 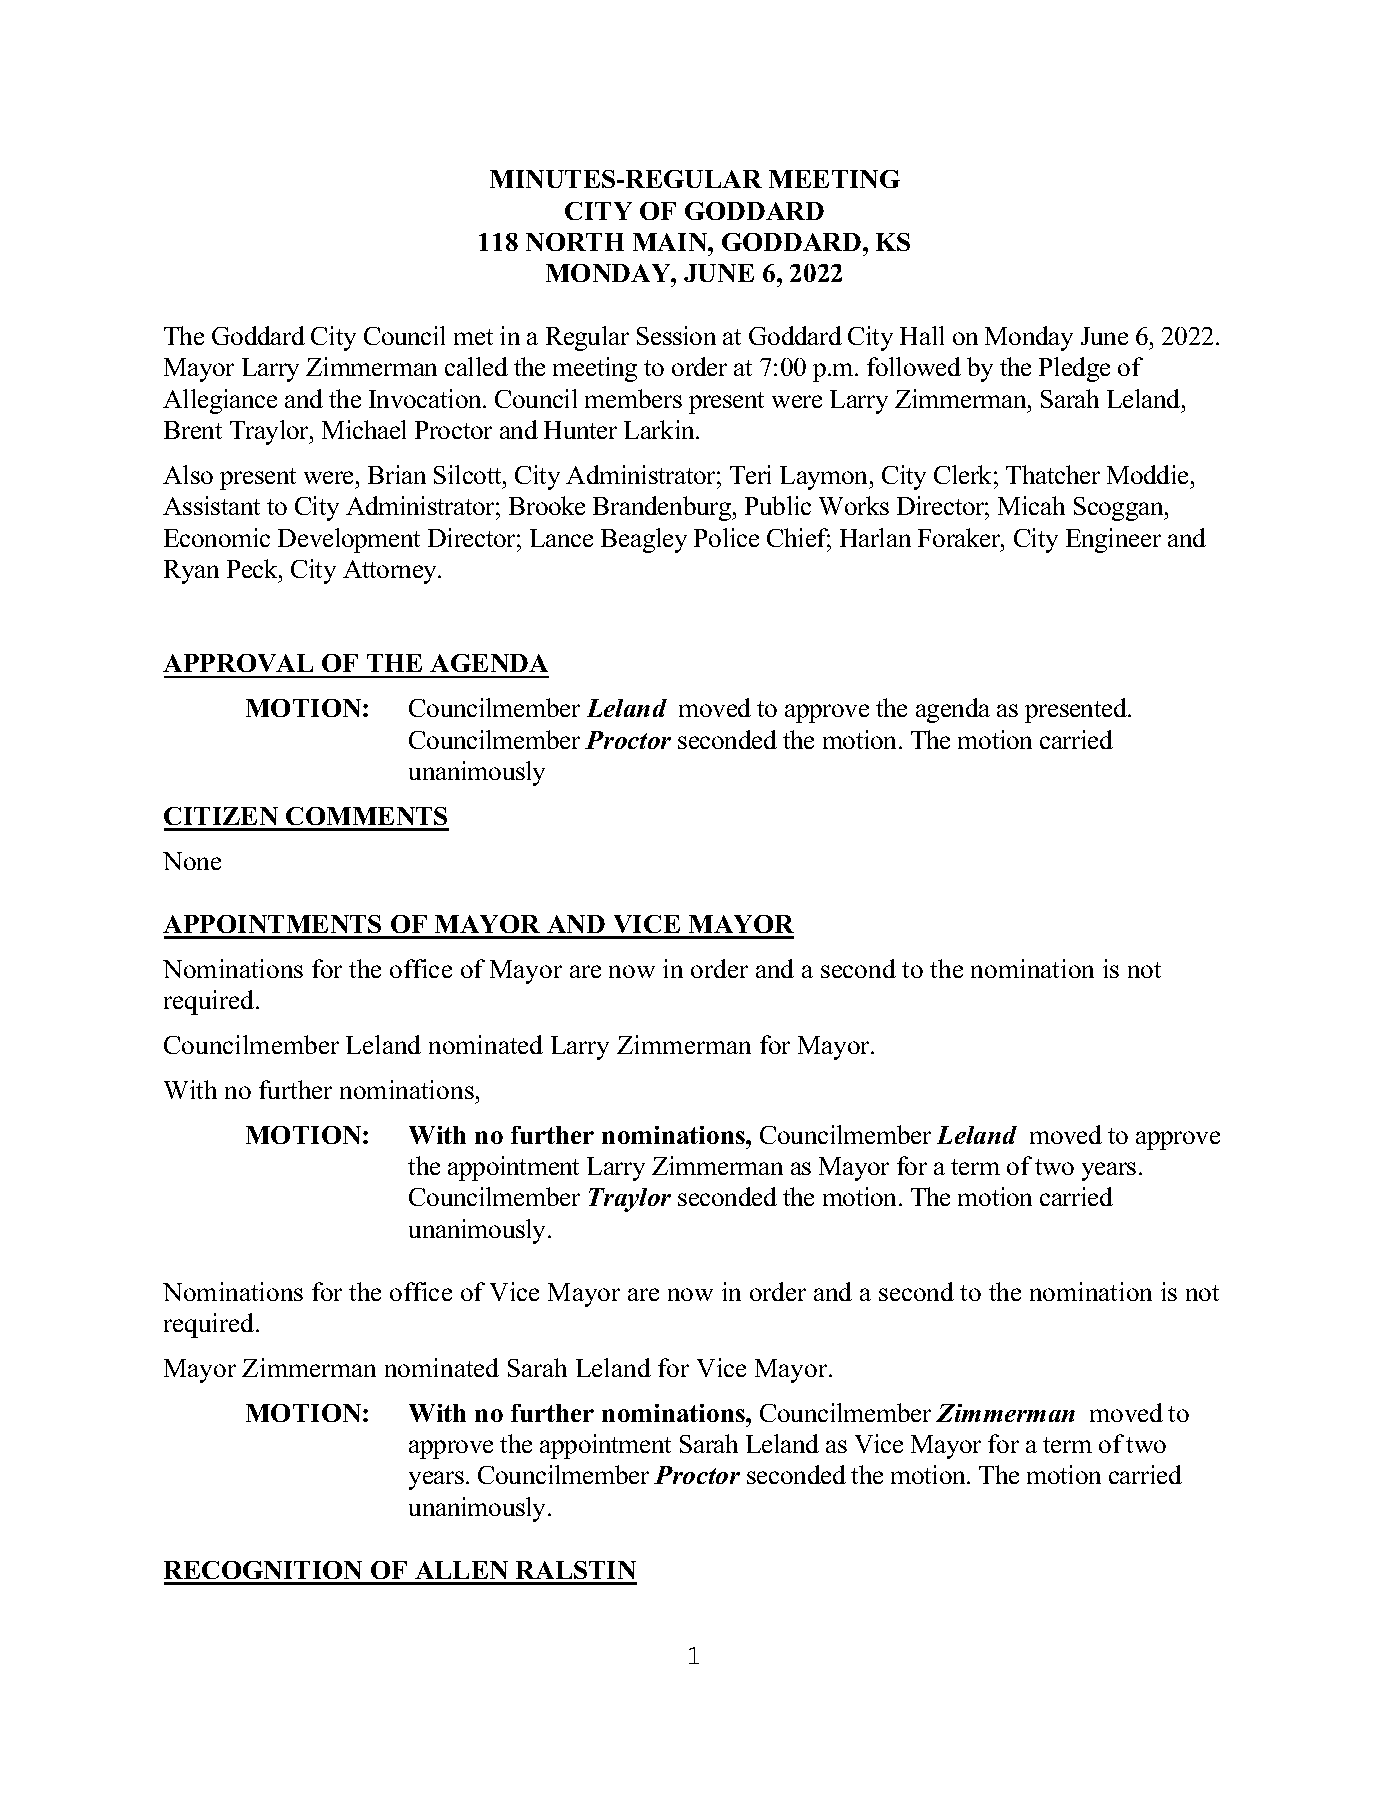 What do you see at coordinates (192, 861) in the document?
I see `None` at bounding box center [192, 861].
